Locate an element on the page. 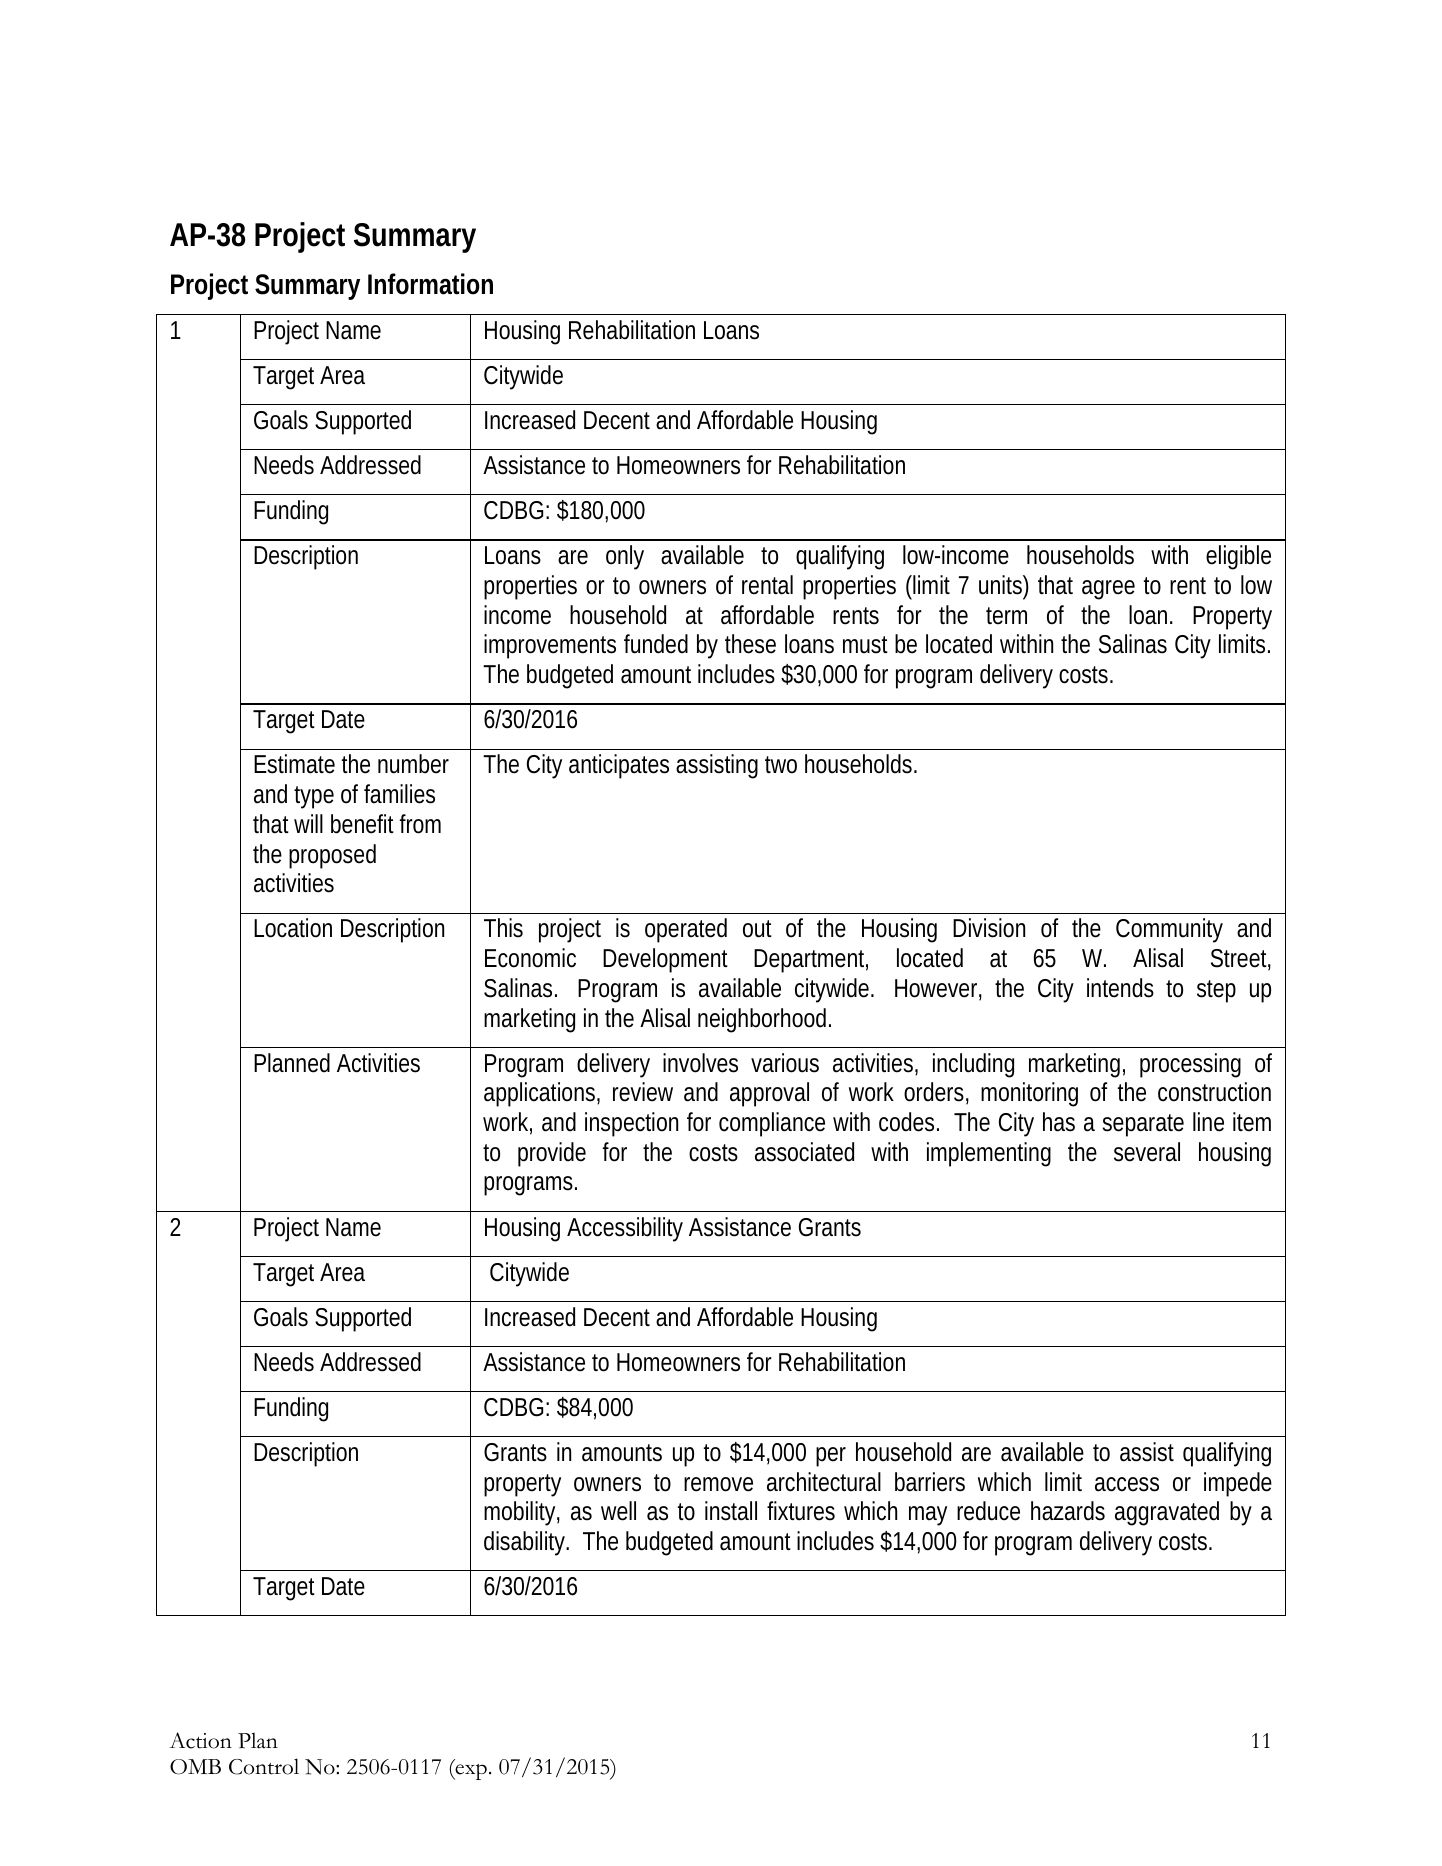  Control is located at coordinates (264, 1766).
